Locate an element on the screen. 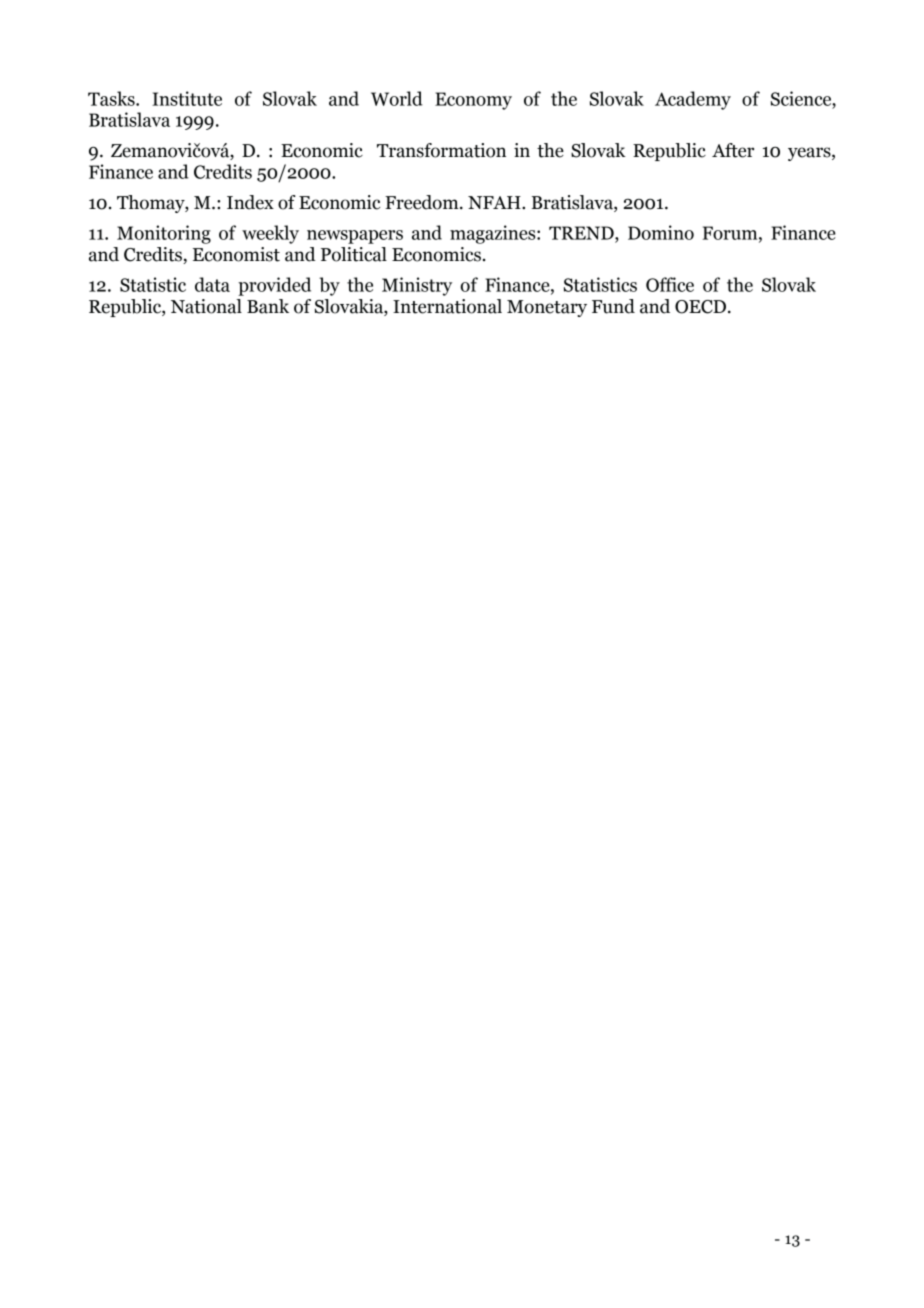  World is located at coordinates (397, 98).
